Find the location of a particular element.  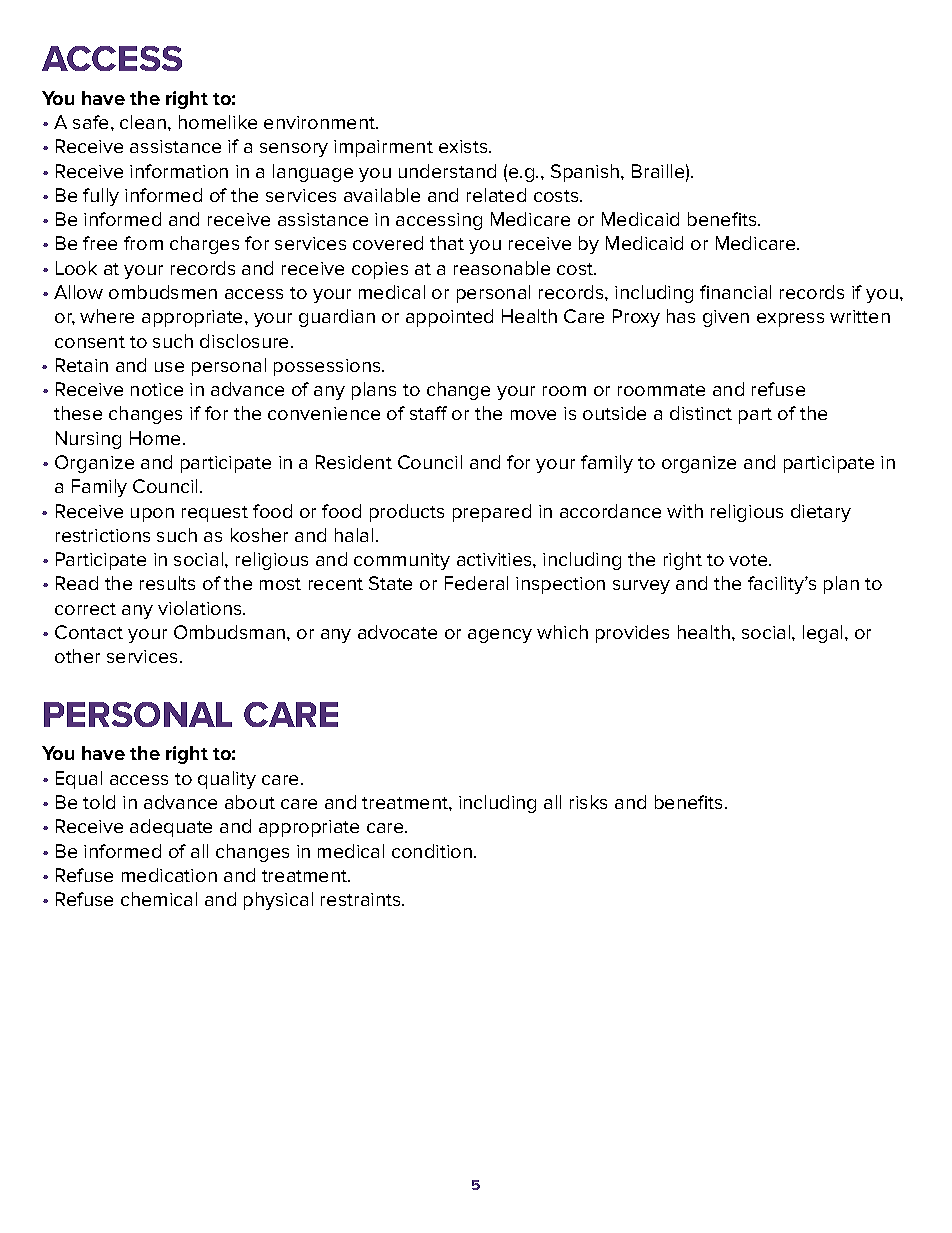

exists is located at coordinates (464, 146).
